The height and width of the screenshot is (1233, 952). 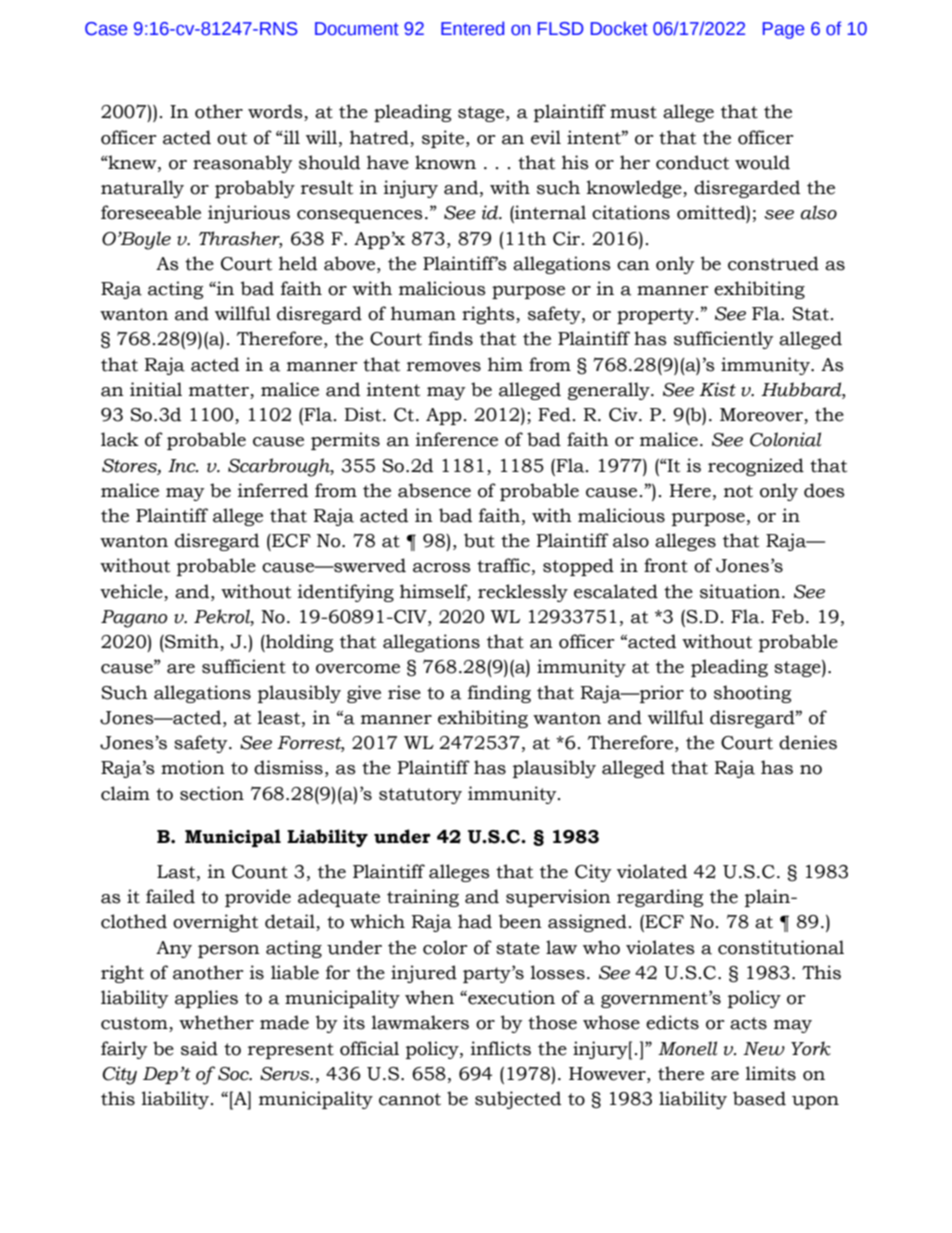 I want to click on finds, so click(x=450, y=338).
